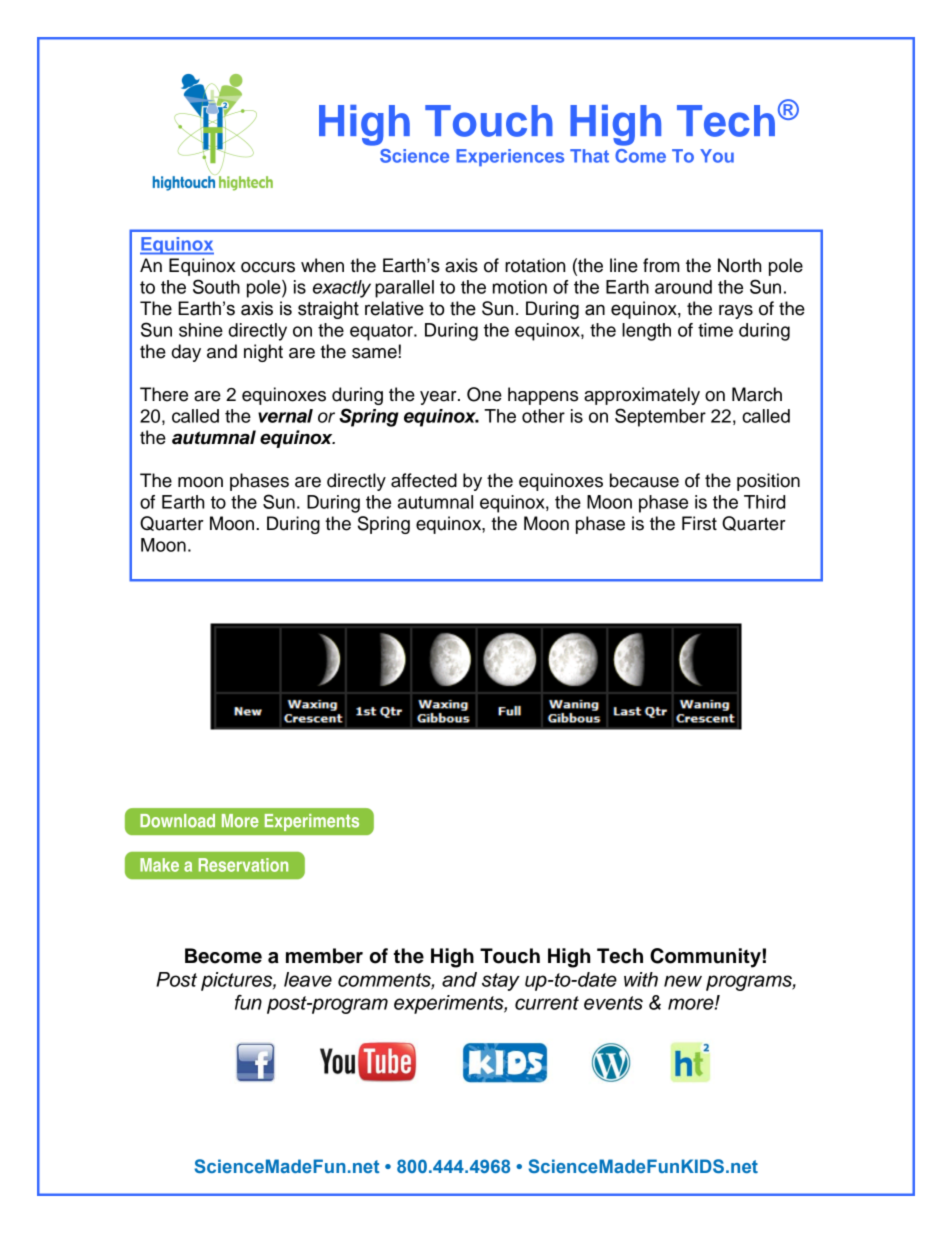 The width and height of the screenshot is (952, 1233). What do you see at coordinates (660, 417) in the screenshot?
I see `September` at bounding box center [660, 417].
